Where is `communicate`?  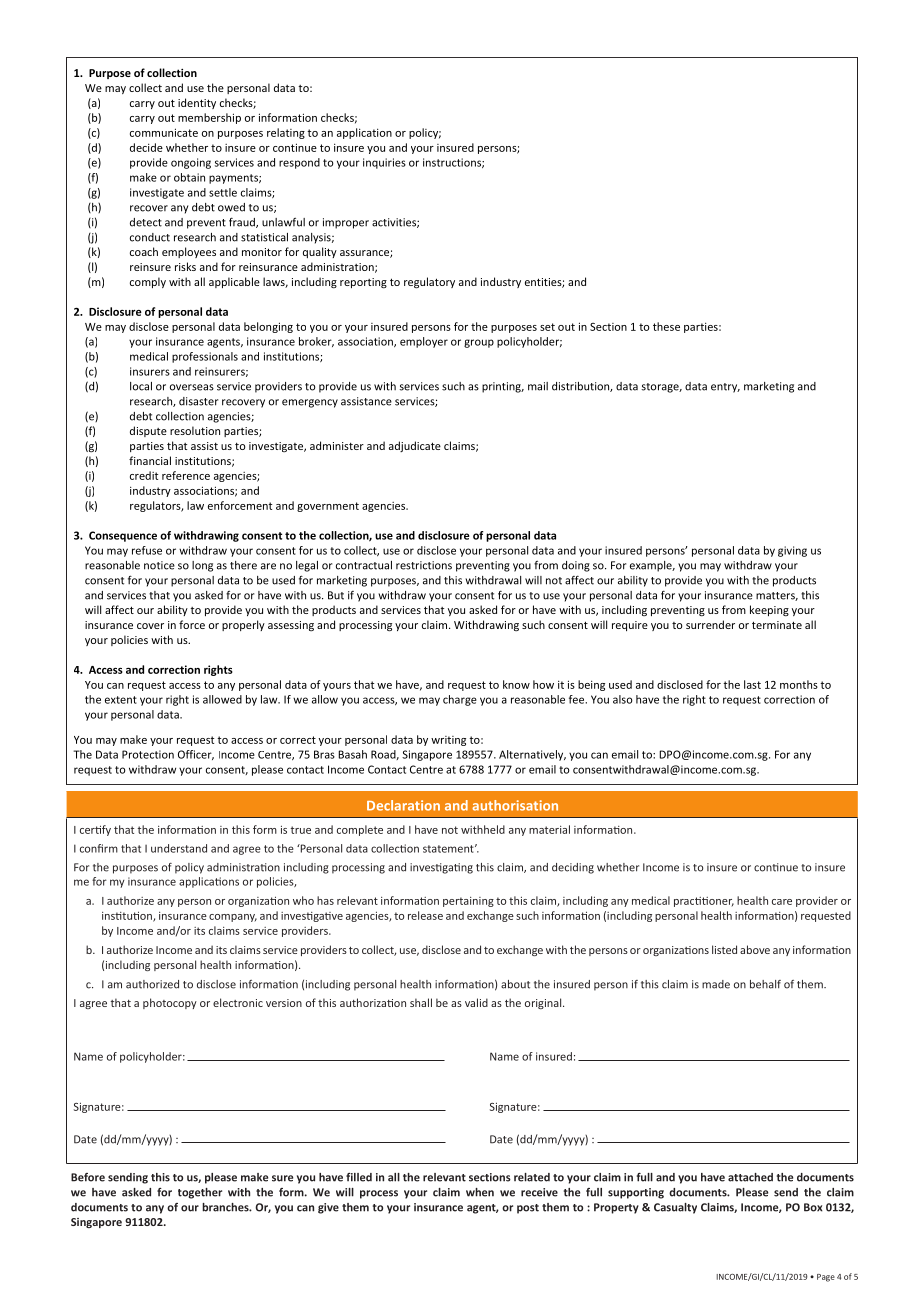
communicate is located at coordinates (164, 132).
